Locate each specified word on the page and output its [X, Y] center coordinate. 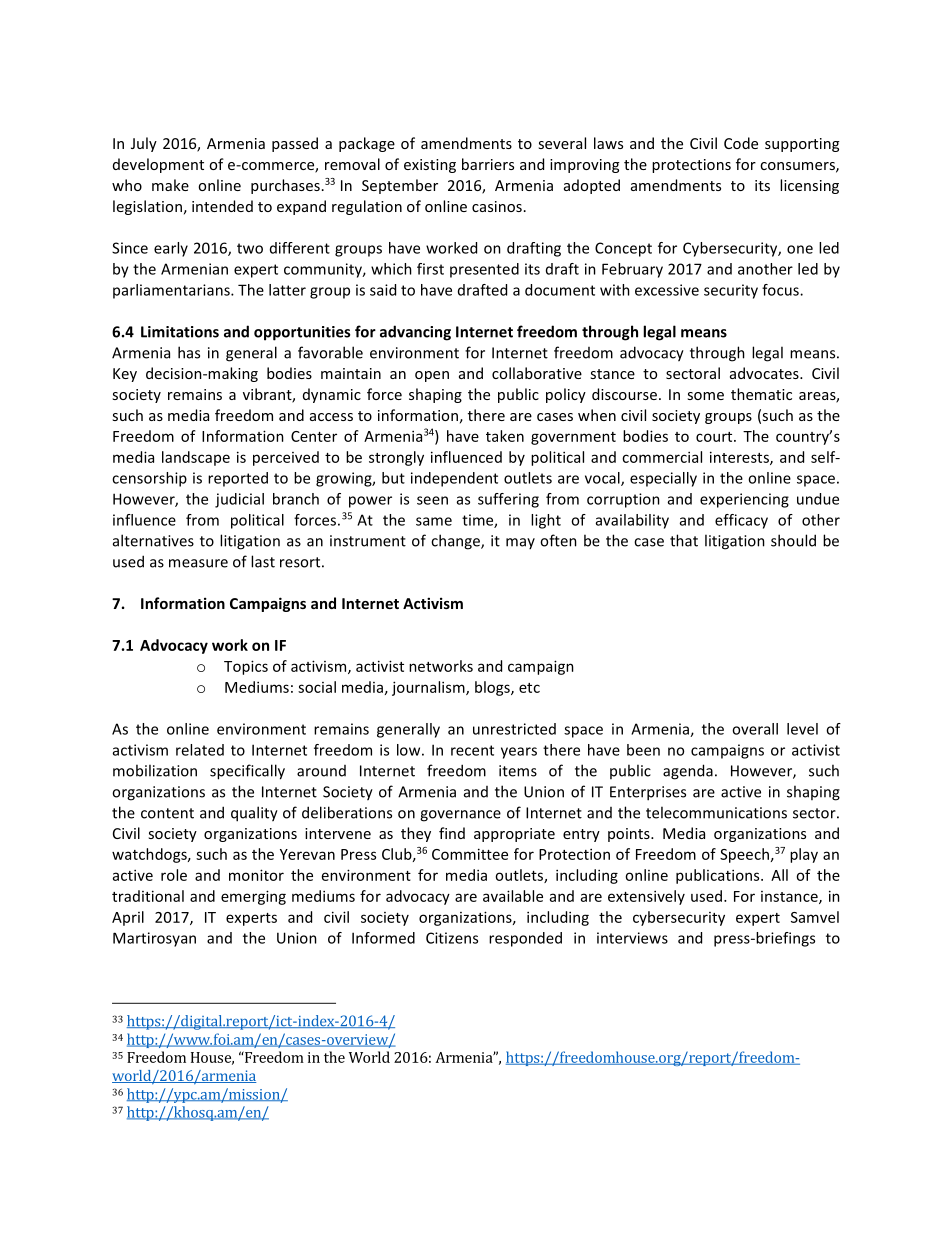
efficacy [741, 521]
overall [755, 729]
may [520, 543]
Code [741, 143]
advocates [765, 373]
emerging [253, 897]
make [170, 185]
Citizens [452, 938]
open [432, 376]
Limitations [180, 332]
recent [472, 750]
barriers [488, 164]
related [200, 750]
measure [198, 563]
